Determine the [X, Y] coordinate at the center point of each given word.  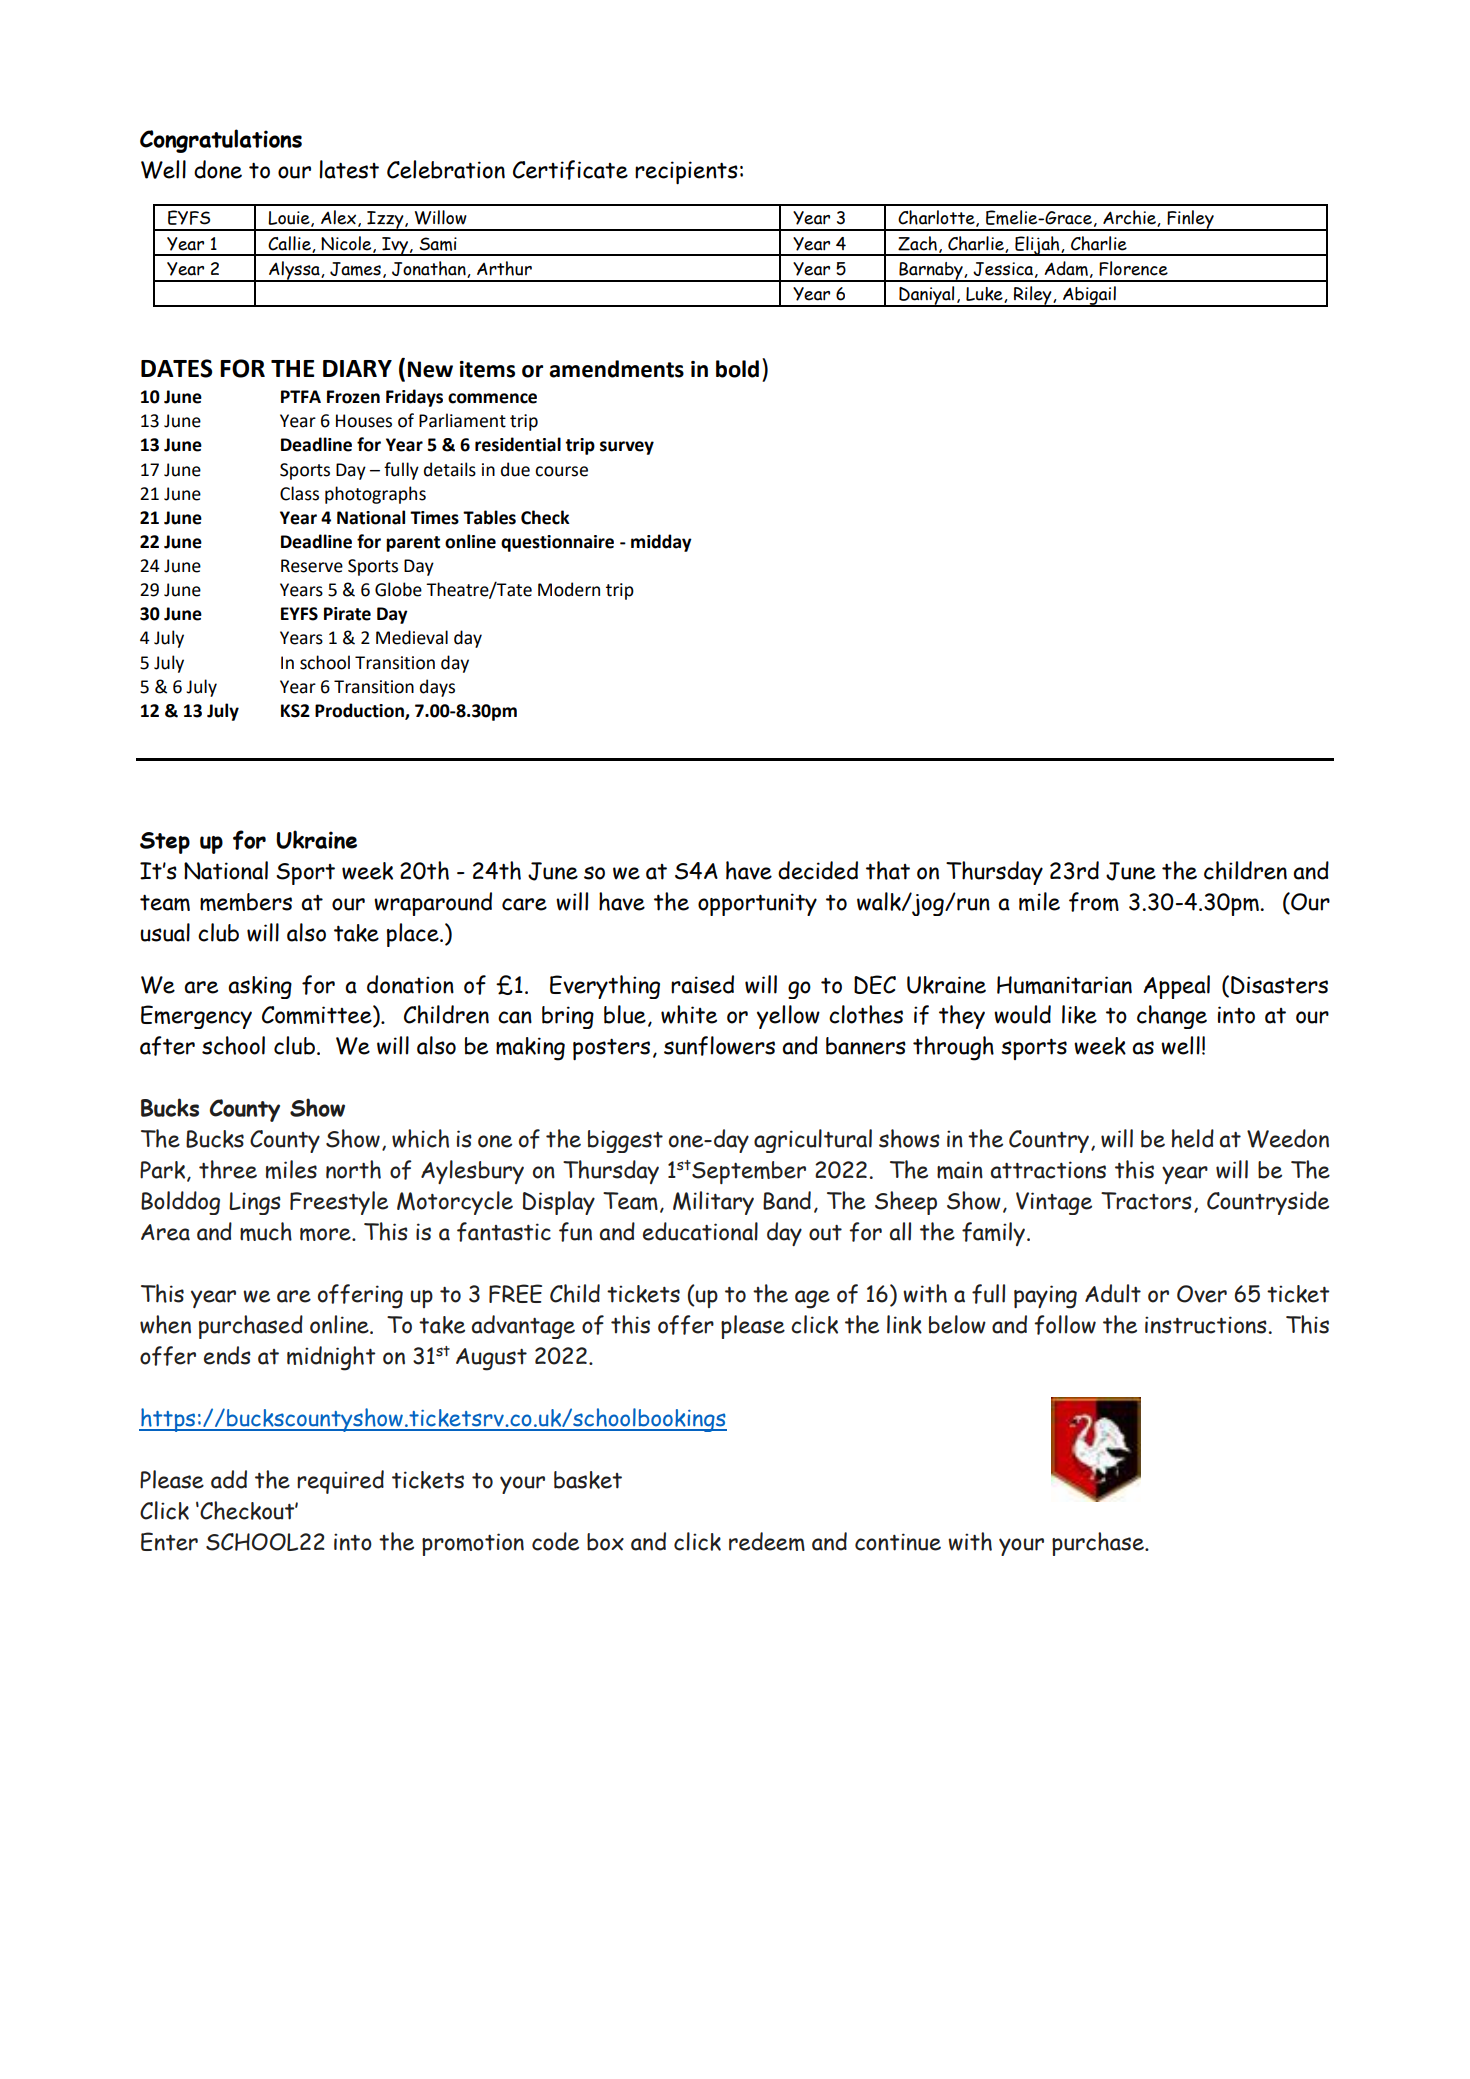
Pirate [347, 614]
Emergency [196, 1017]
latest [349, 169]
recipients [686, 172]
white [689, 1014]
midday [661, 543]
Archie [1130, 218]
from [1094, 902]
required [340, 1482]
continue [898, 1542]
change [1172, 1017]
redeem [767, 1541]
